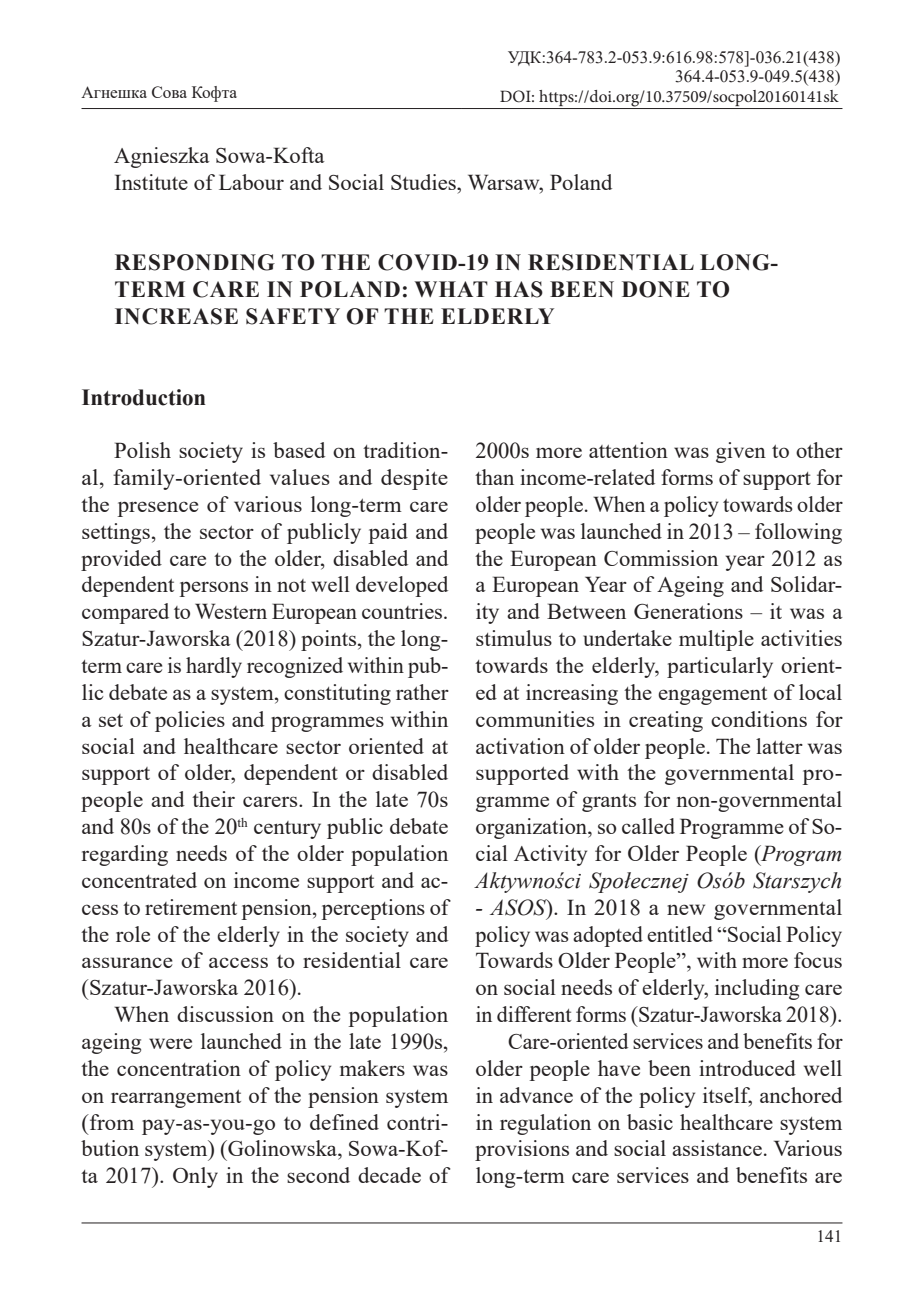 The image size is (924, 1305). What do you see at coordinates (648, 826) in the screenshot?
I see `called` at bounding box center [648, 826].
